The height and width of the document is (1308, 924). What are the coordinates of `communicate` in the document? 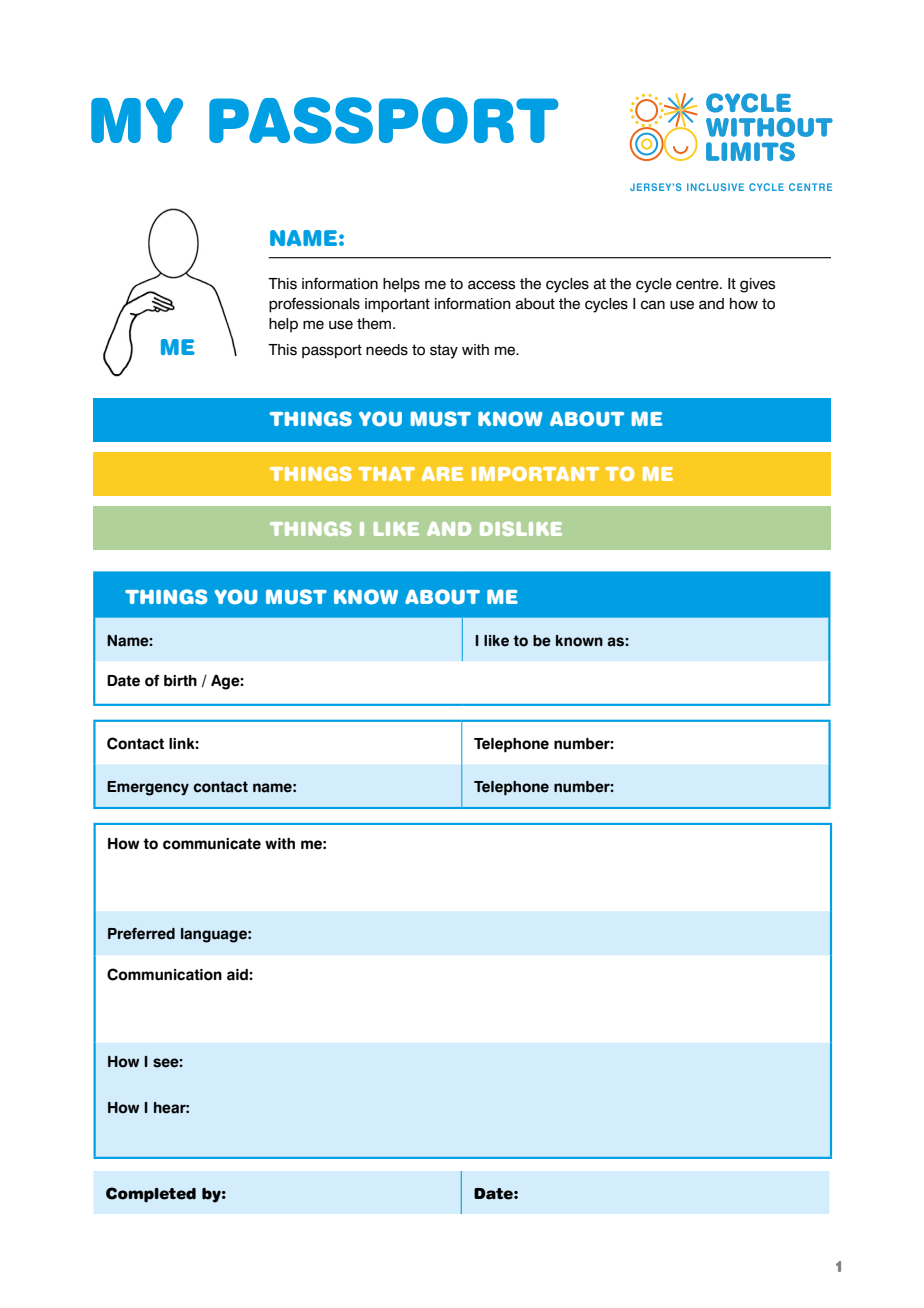 It's located at (212, 844).
